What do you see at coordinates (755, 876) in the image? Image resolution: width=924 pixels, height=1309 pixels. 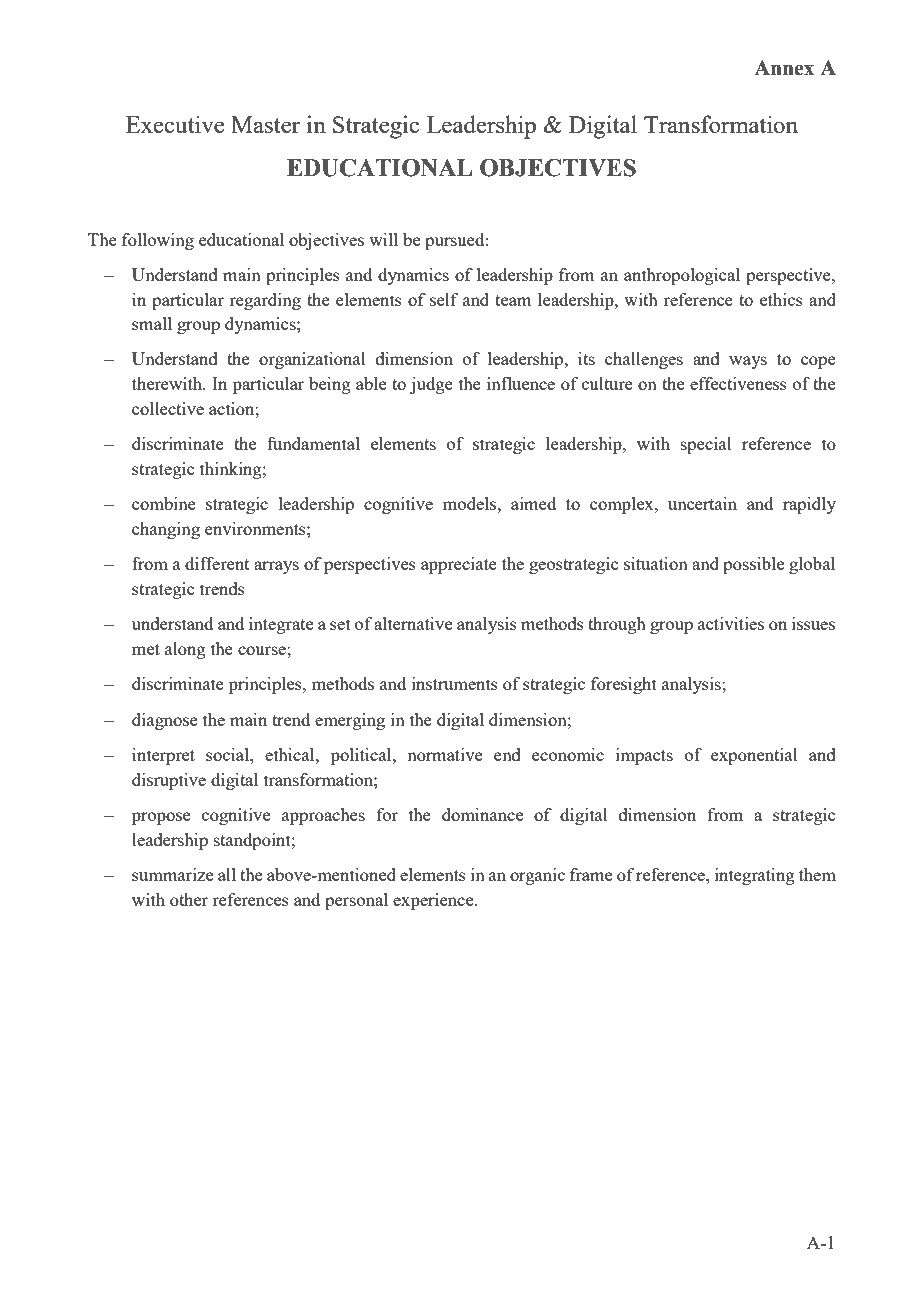 I see `integrating` at bounding box center [755, 876].
